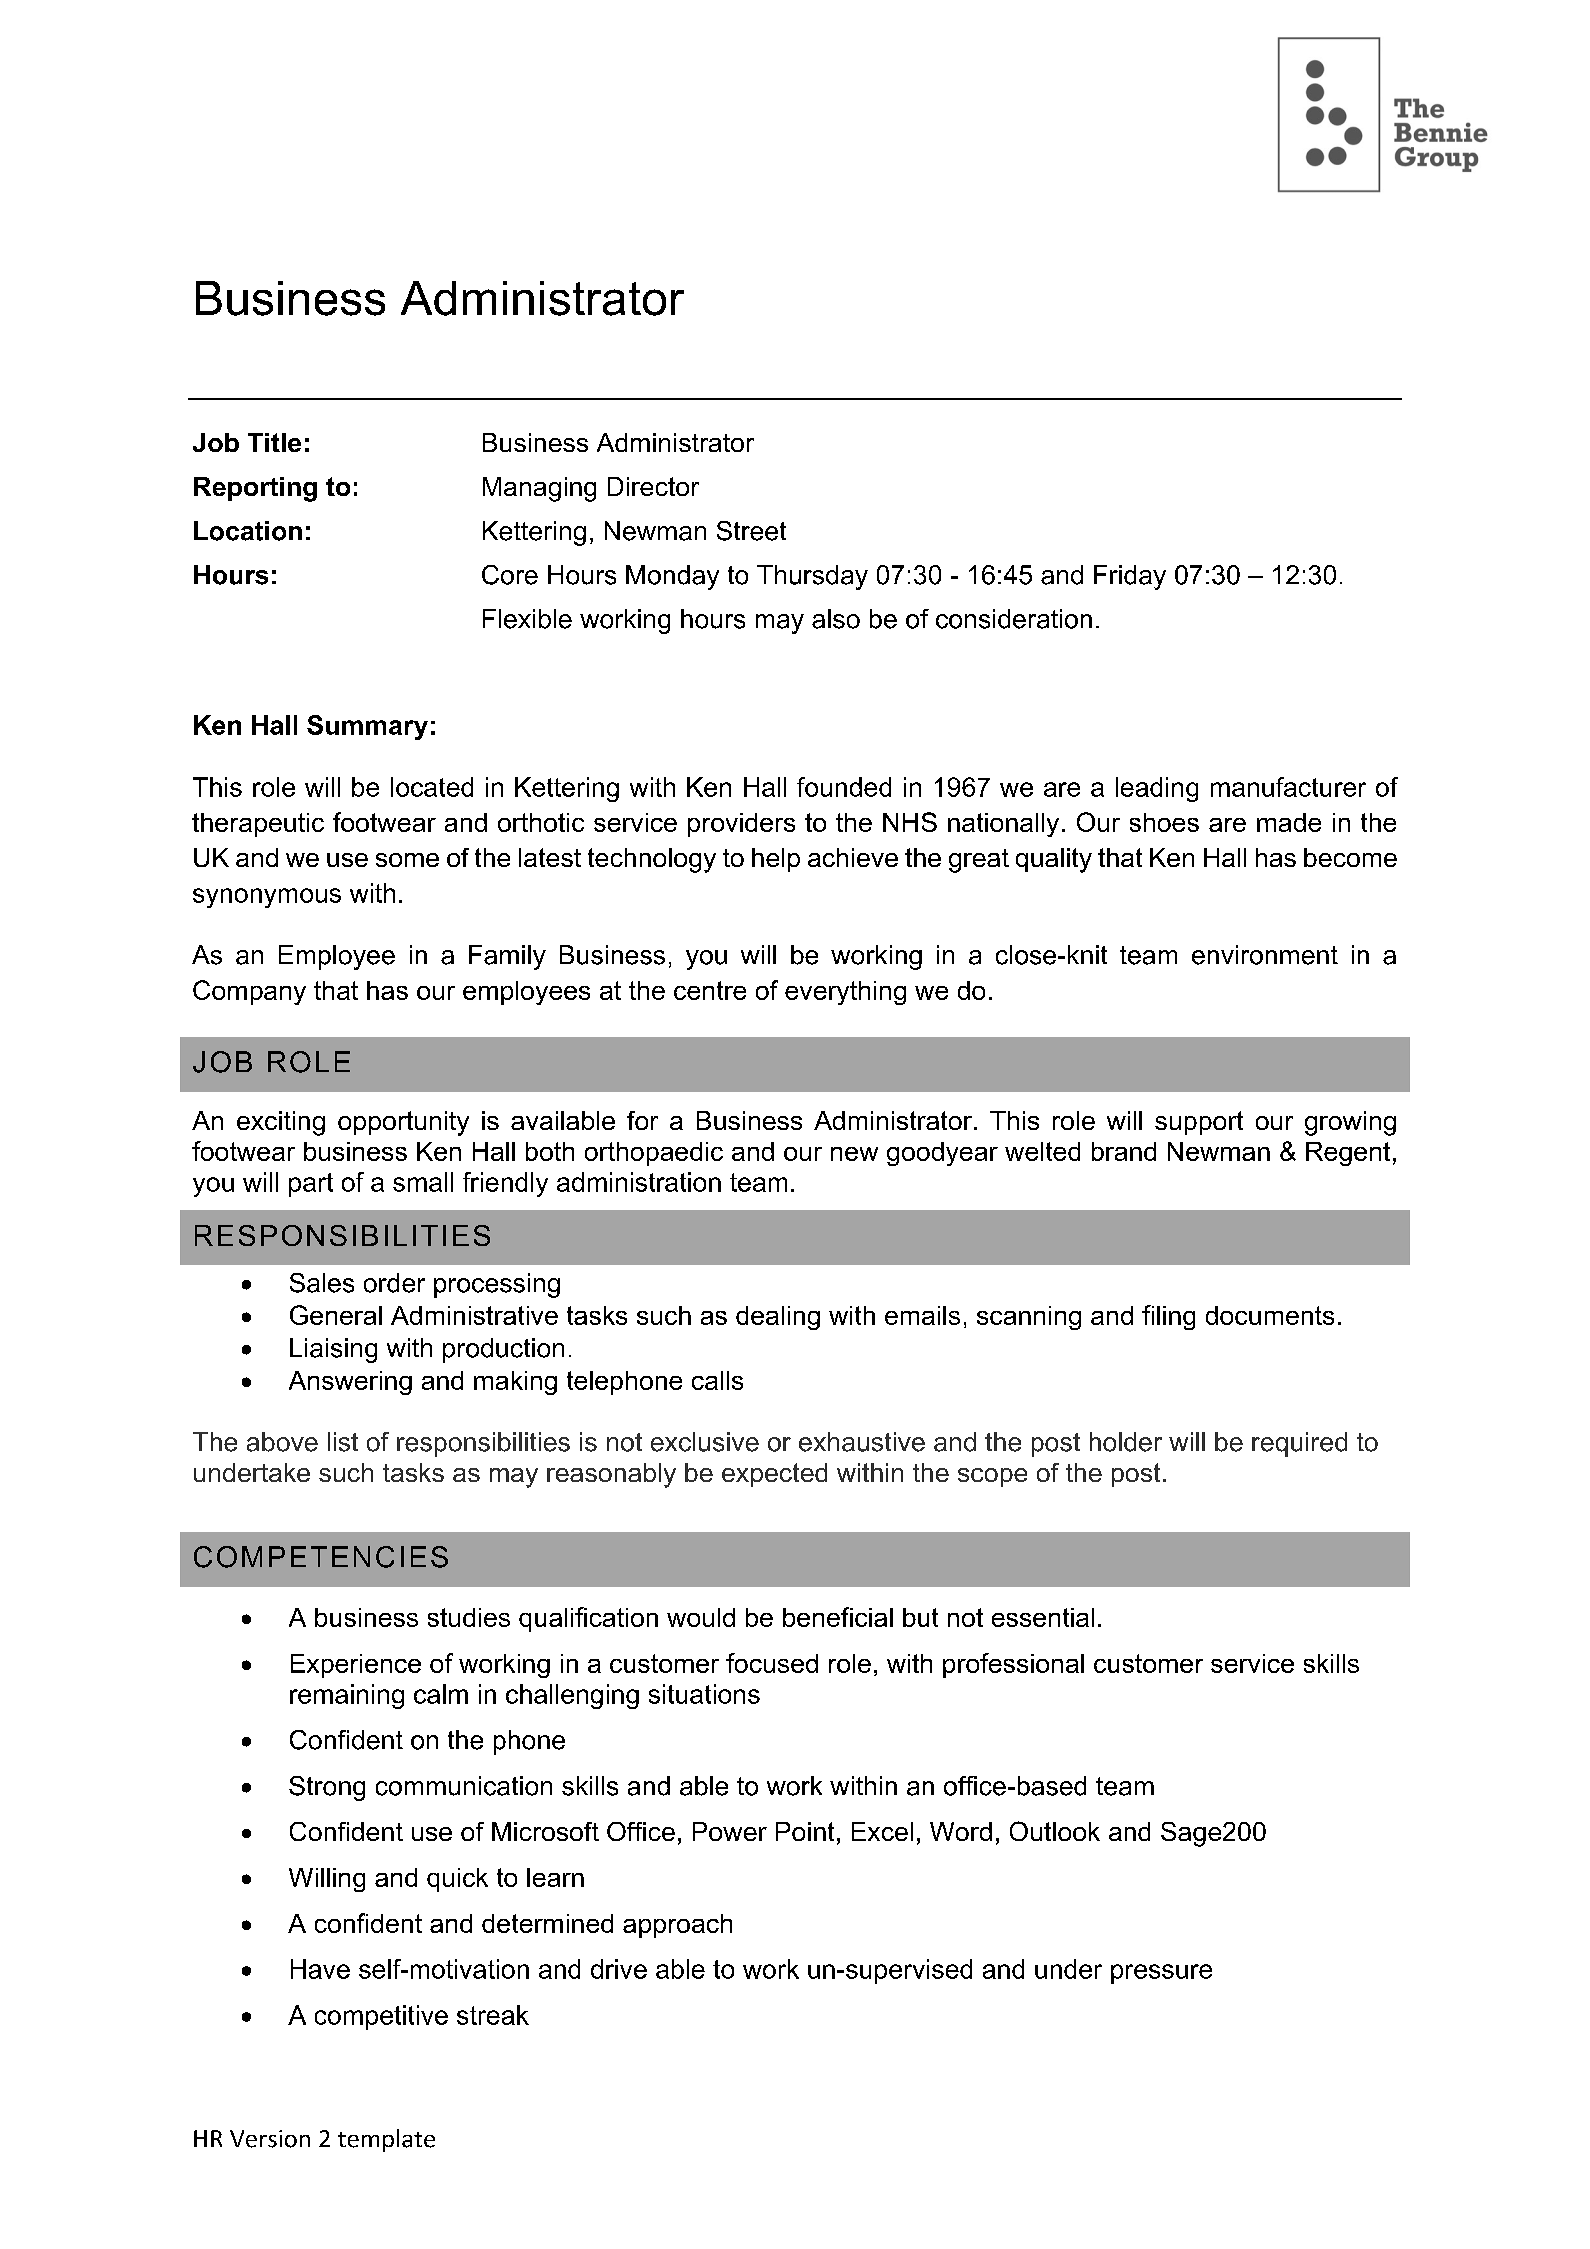  Describe the element at coordinates (1130, 577) in the screenshot. I see `Friday` at that location.
